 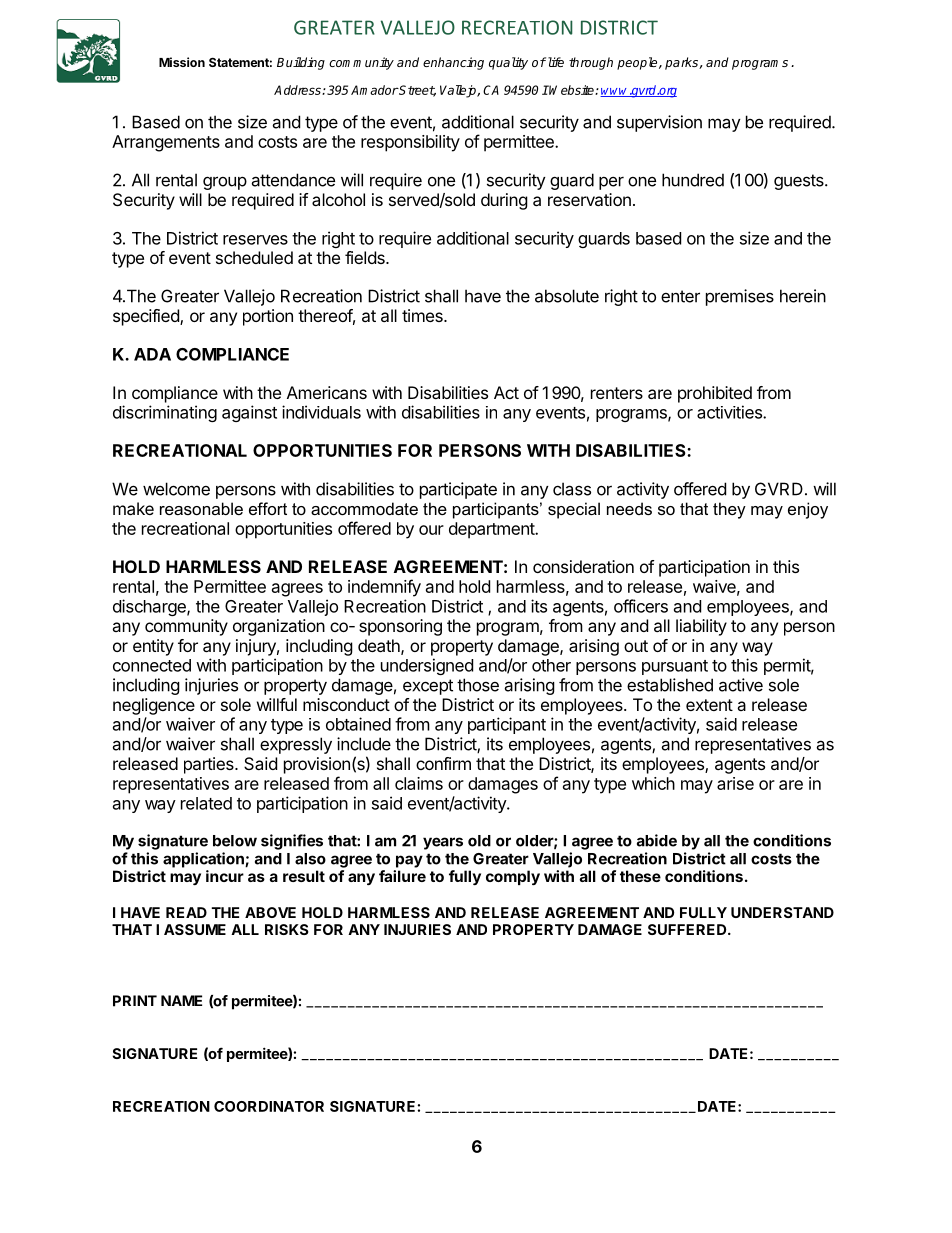 What do you see at coordinates (659, 123) in the document?
I see `supervision` at bounding box center [659, 123].
